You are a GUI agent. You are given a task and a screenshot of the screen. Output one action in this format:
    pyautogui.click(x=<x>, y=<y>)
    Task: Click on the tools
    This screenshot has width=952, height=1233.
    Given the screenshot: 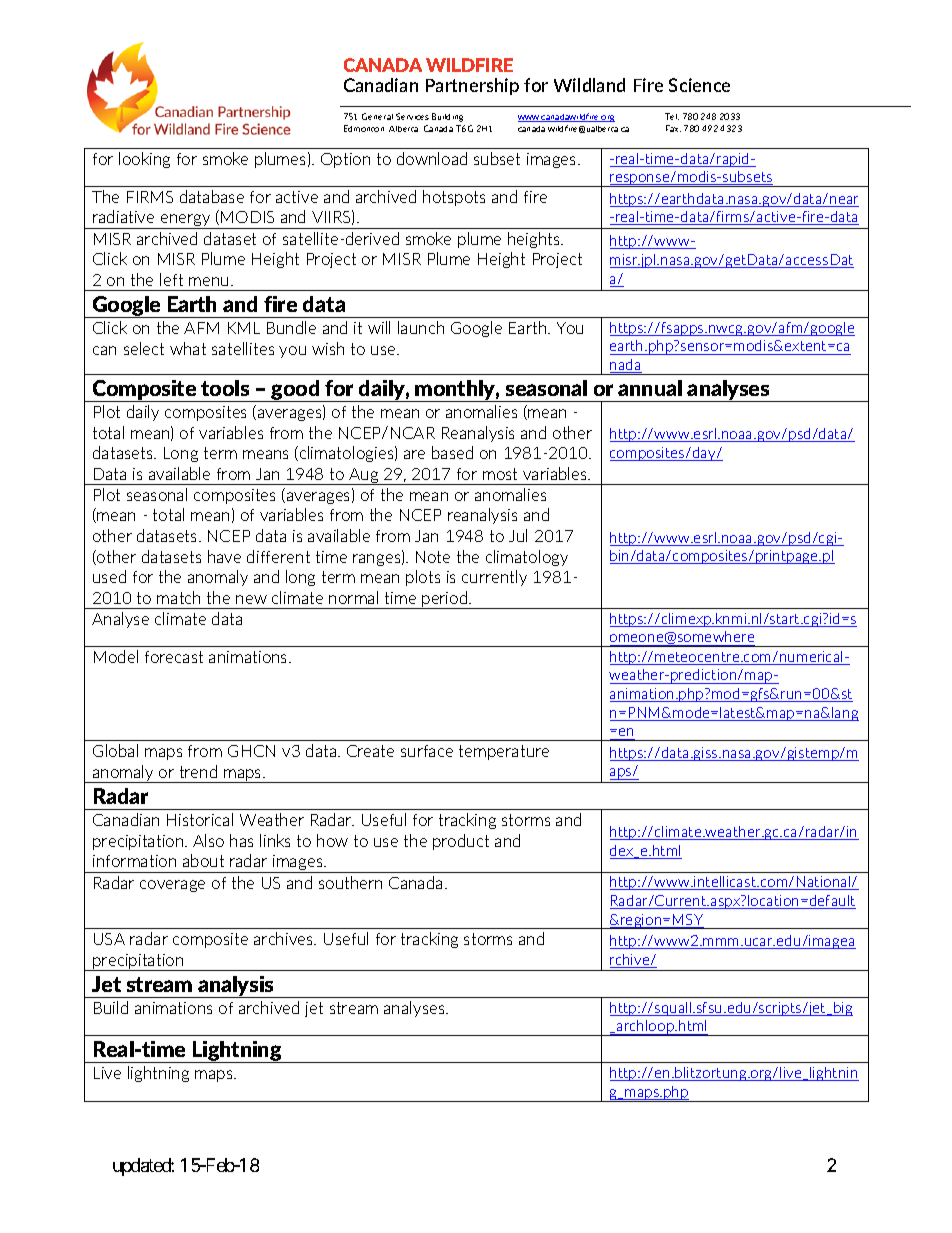 What is the action you would take?
    pyautogui.click(x=225, y=388)
